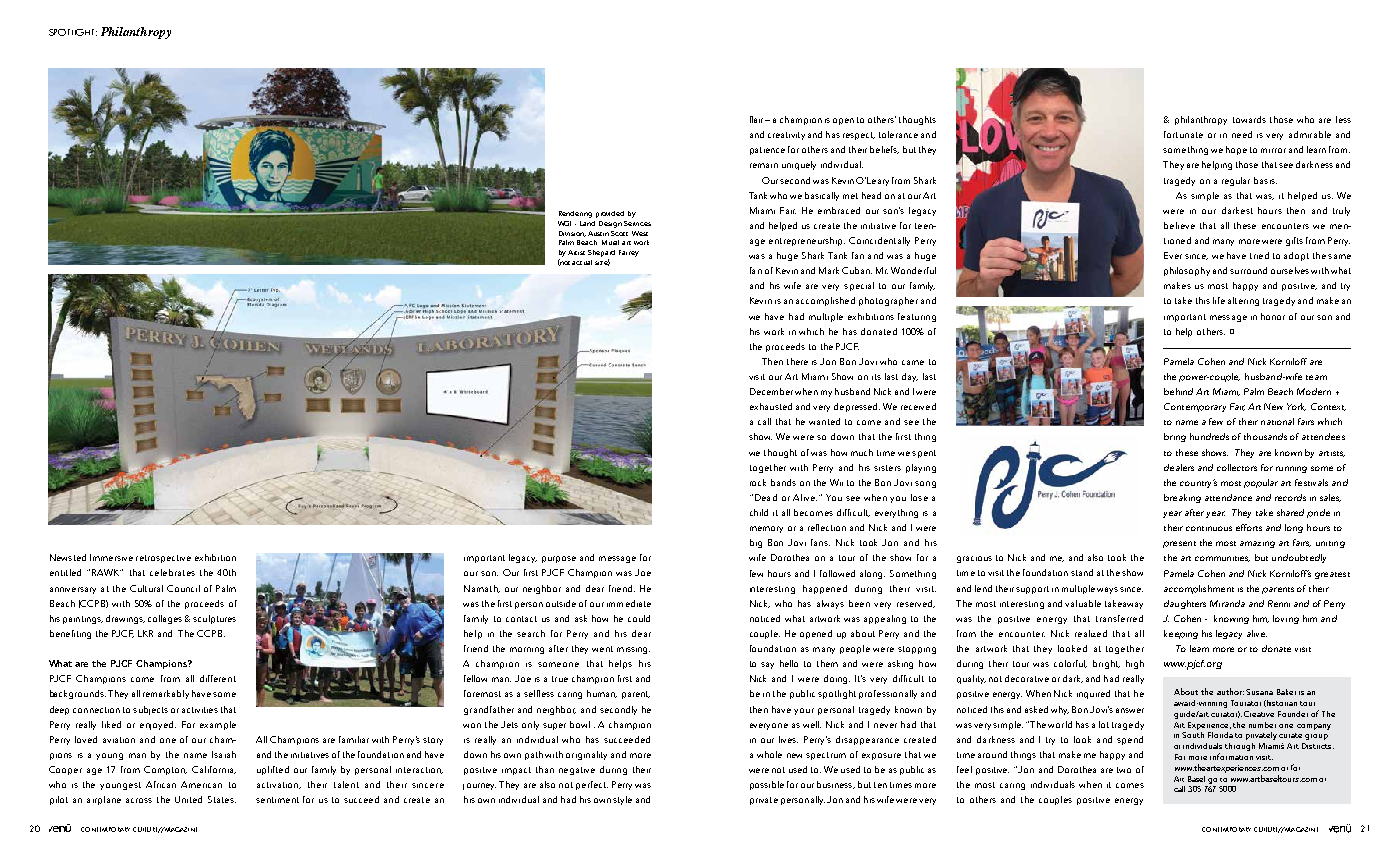 The height and width of the image is (855, 1400). Describe the element at coordinates (758, 482) in the image. I see `rock` at that location.
